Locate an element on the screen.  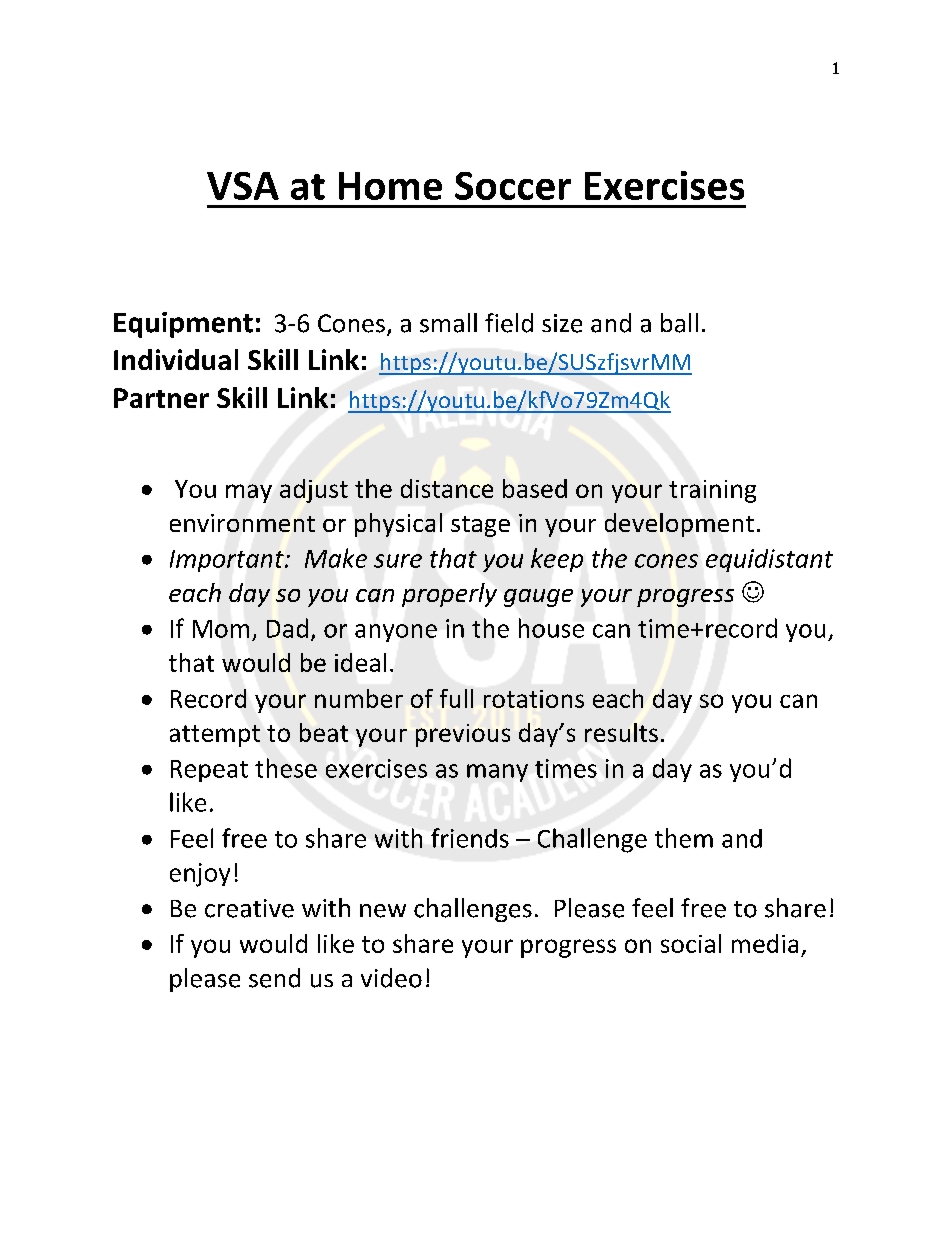
attempt is located at coordinates (215, 736).
